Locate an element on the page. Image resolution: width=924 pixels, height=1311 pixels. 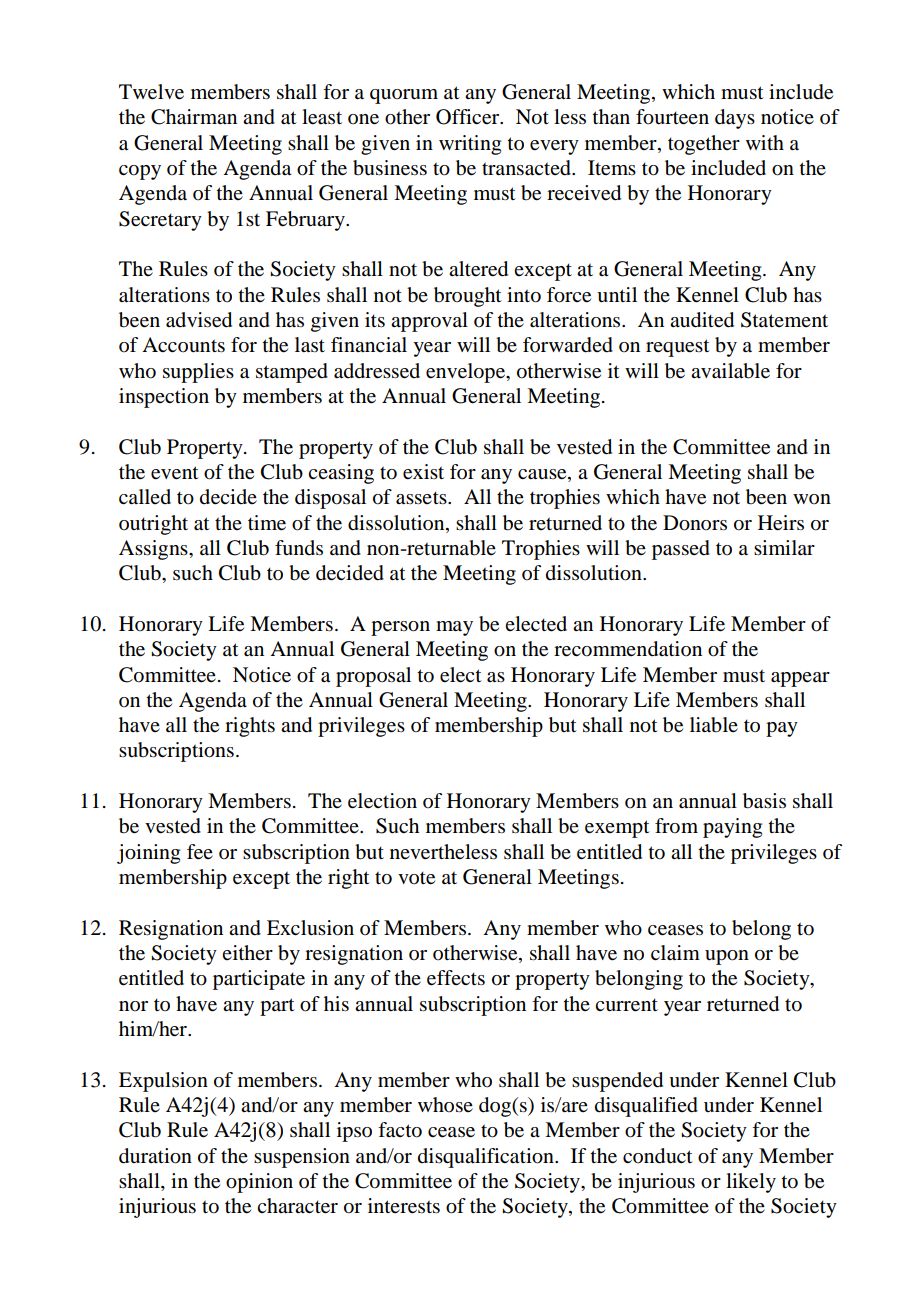
opinion is located at coordinates (259, 1183).
